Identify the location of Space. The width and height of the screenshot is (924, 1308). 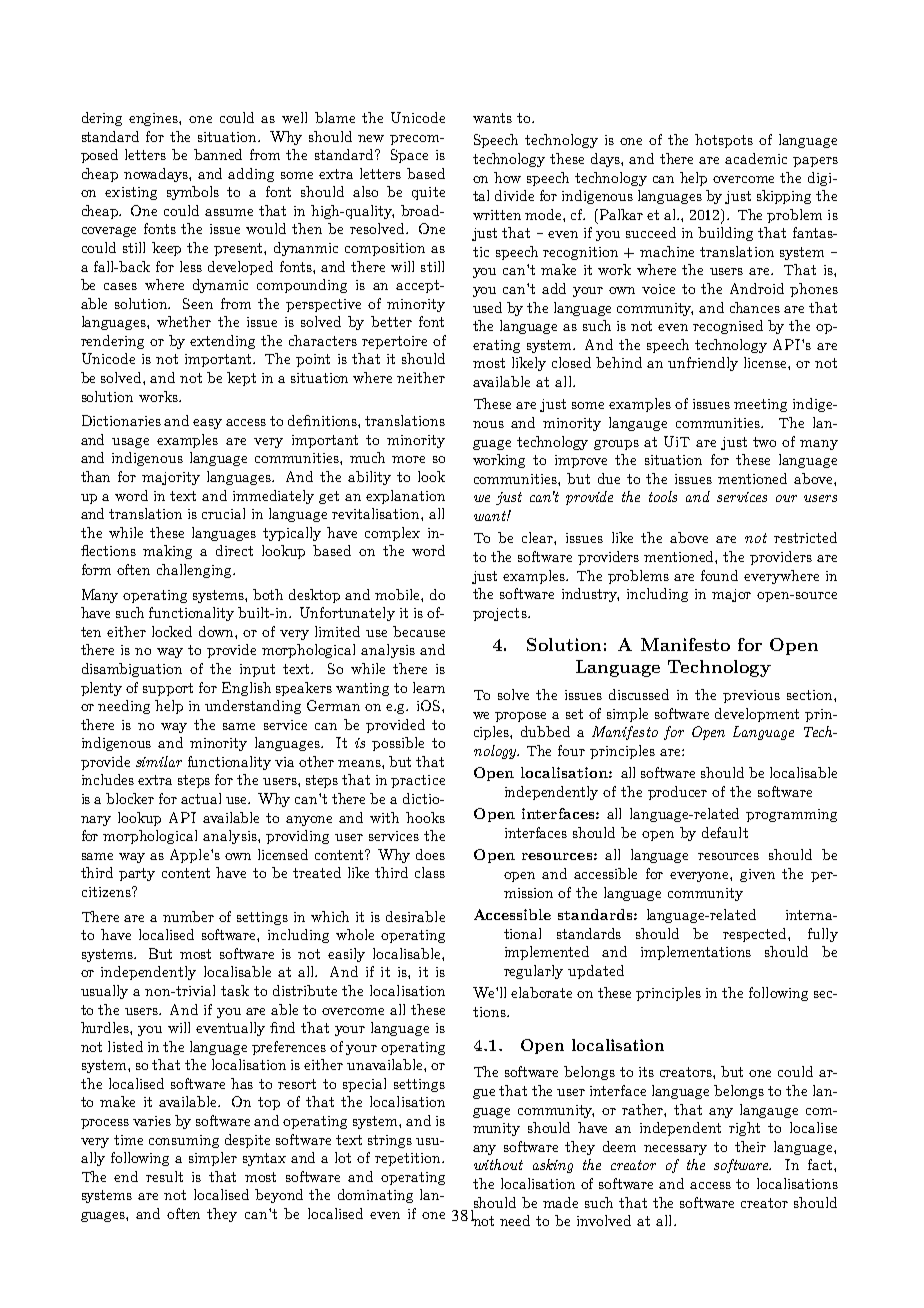
(409, 156).
